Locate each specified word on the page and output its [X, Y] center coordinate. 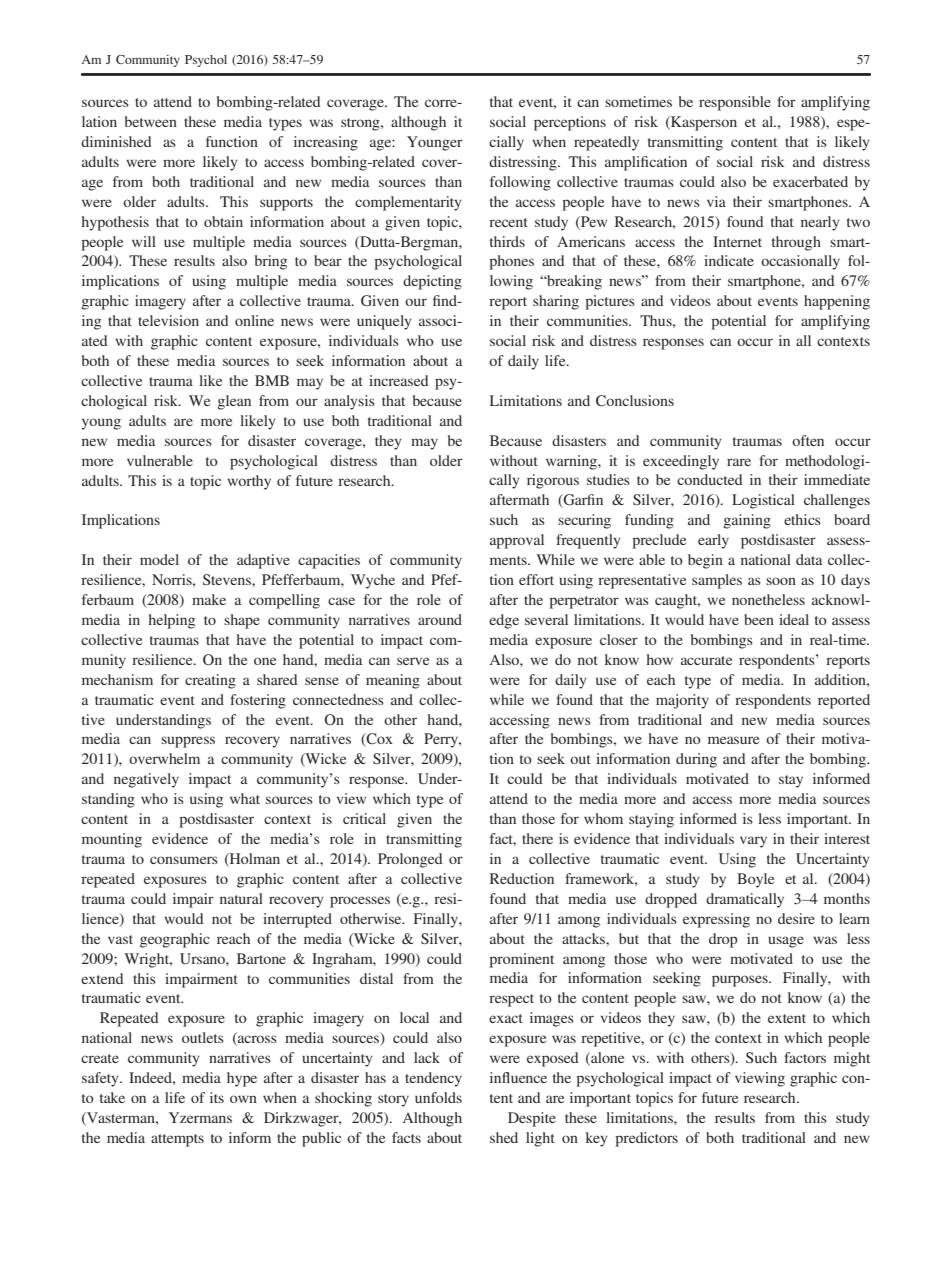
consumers [184, 860]
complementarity [408, 203]
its [217, 1097]
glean [234, 402]
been [759, 619]
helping [172, 621]
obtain [223, 221]
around [440, 619]
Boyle [755, 880]
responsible [735, 103]
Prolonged [410, 860]
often [808, 440]
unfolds [438, 1097]
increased [399, 380]
